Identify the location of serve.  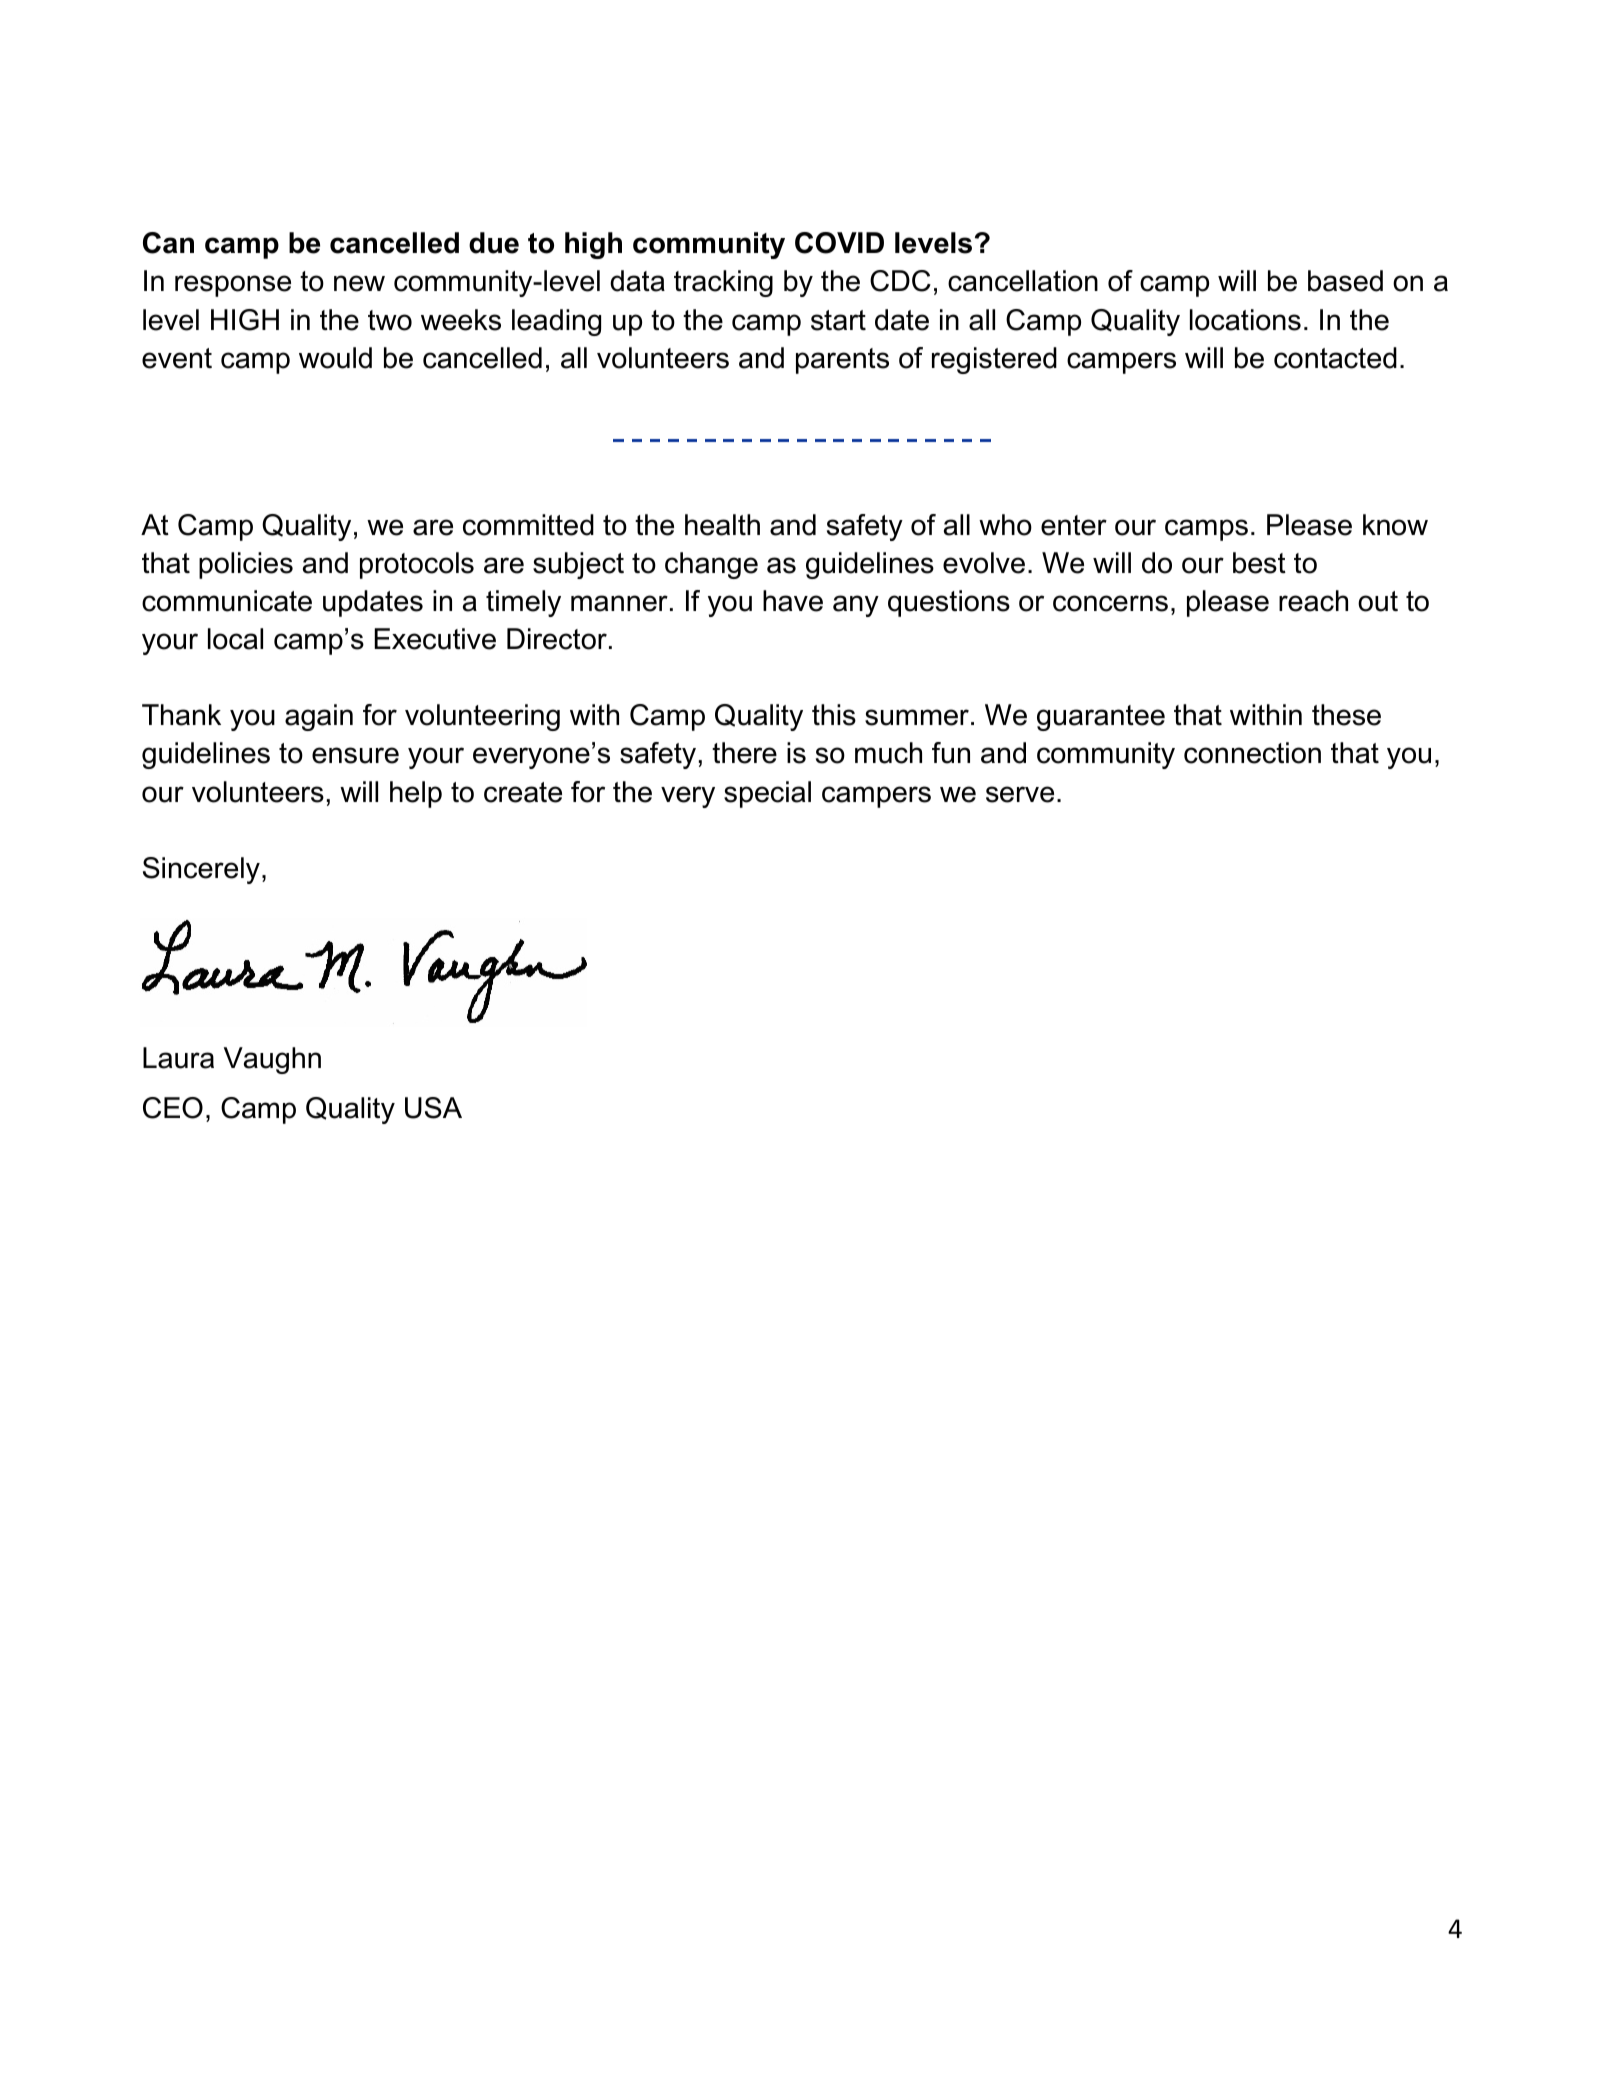
(1020, 794).
